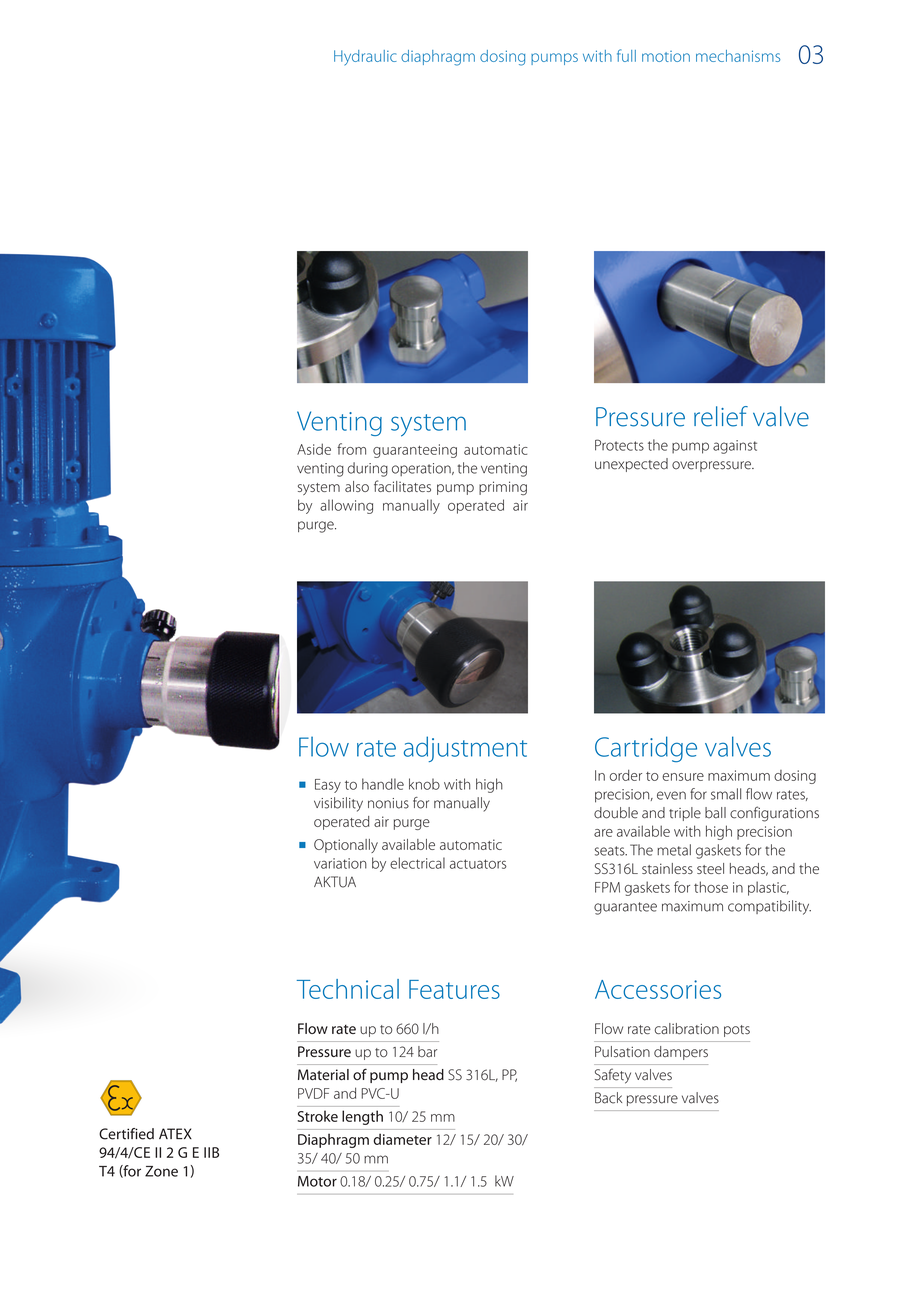 This screenshot has height=1308, width=924. What do you see at coordinates (211, 1152) in the screenshot?
I see `IIB` at bounding box center [211, 1152].
